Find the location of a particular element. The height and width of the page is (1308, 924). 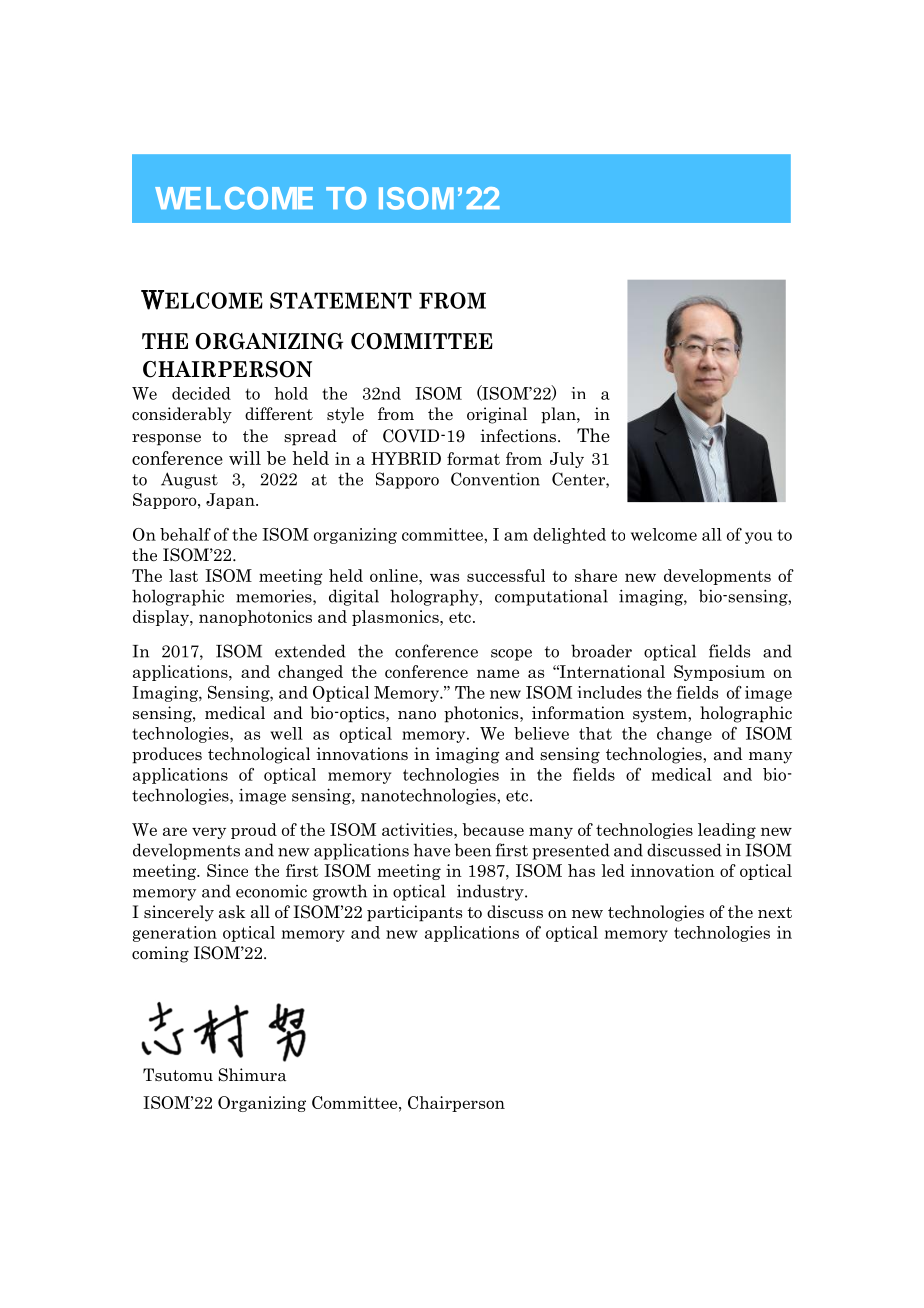

STATEMENT is located at coordinates (341, 300).
